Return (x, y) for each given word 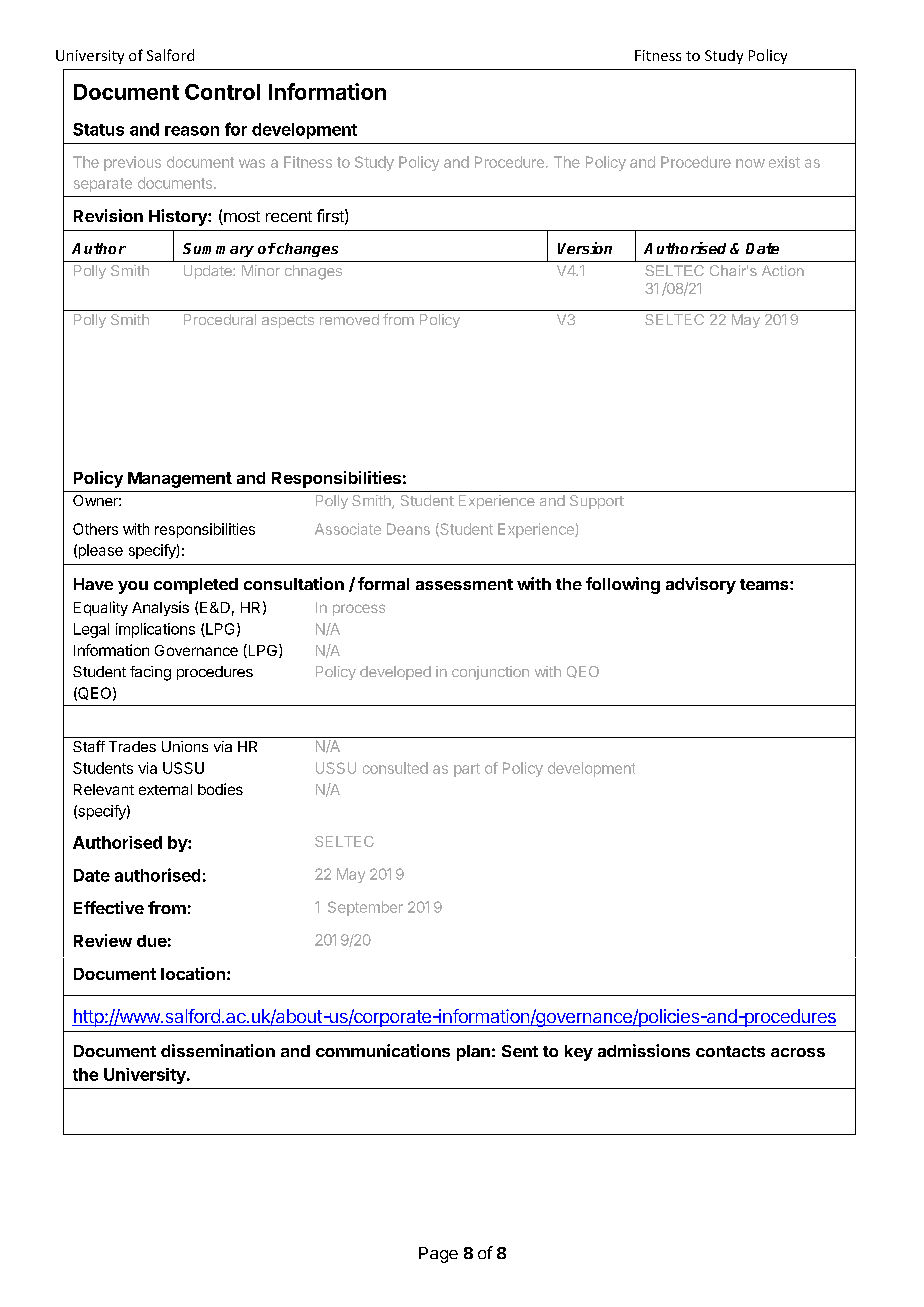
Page (438, 1255)
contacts (730, 1051)
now (750, 163)
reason (192, 131)
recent (289, 216)
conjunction (490, 673)
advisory (701, 585)
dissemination (218, 1050)
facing (150, 673)
